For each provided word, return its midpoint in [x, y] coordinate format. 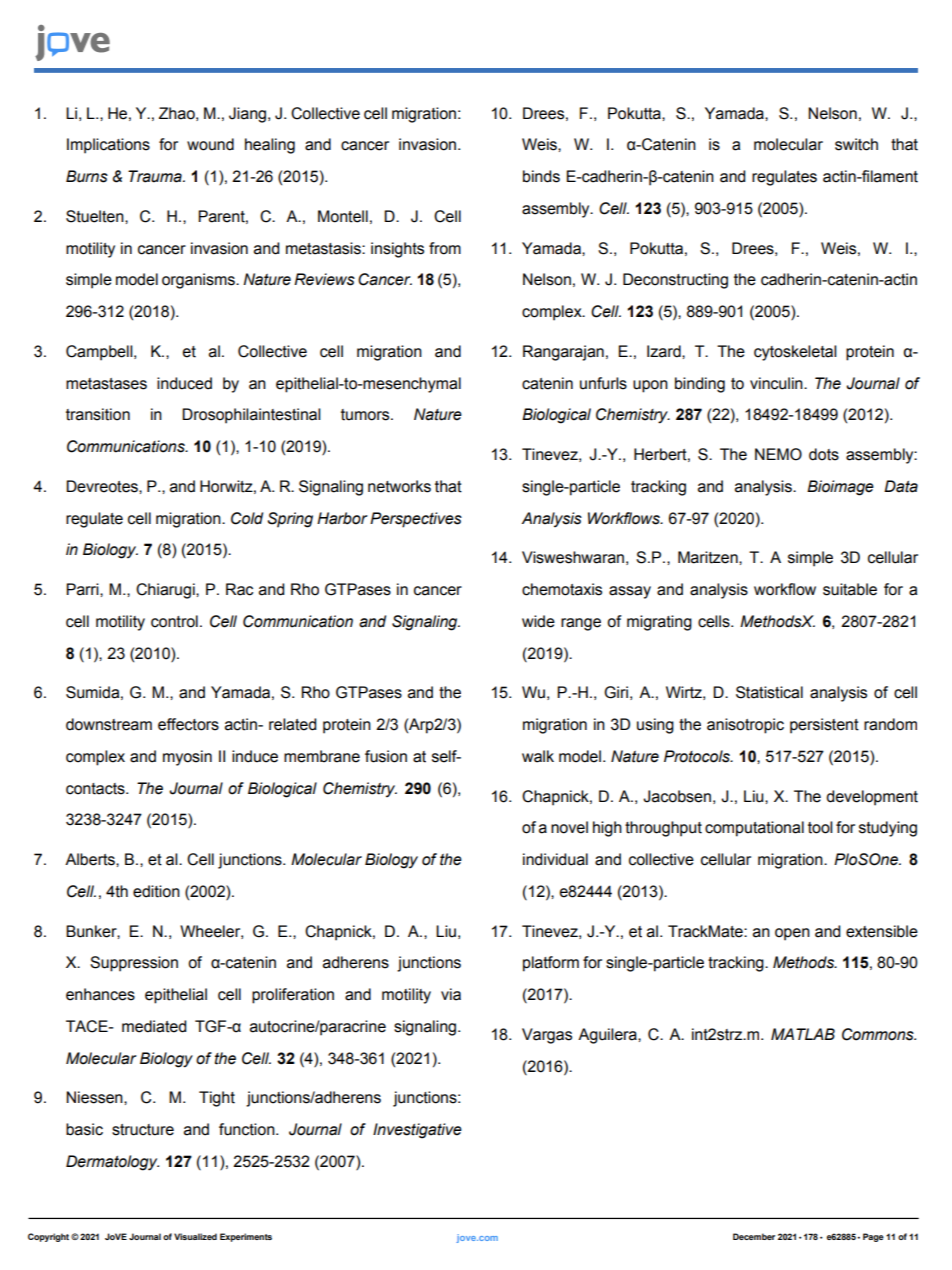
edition [156, 891]
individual [555, 859]
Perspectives [416, 520]
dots [824, 454]
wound [210, 144]
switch [856, 144]
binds [541, 176]
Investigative [417, 1131]
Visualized [195, 1236]
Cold [247, 518]
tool [820, 827]
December [754, 1236]
